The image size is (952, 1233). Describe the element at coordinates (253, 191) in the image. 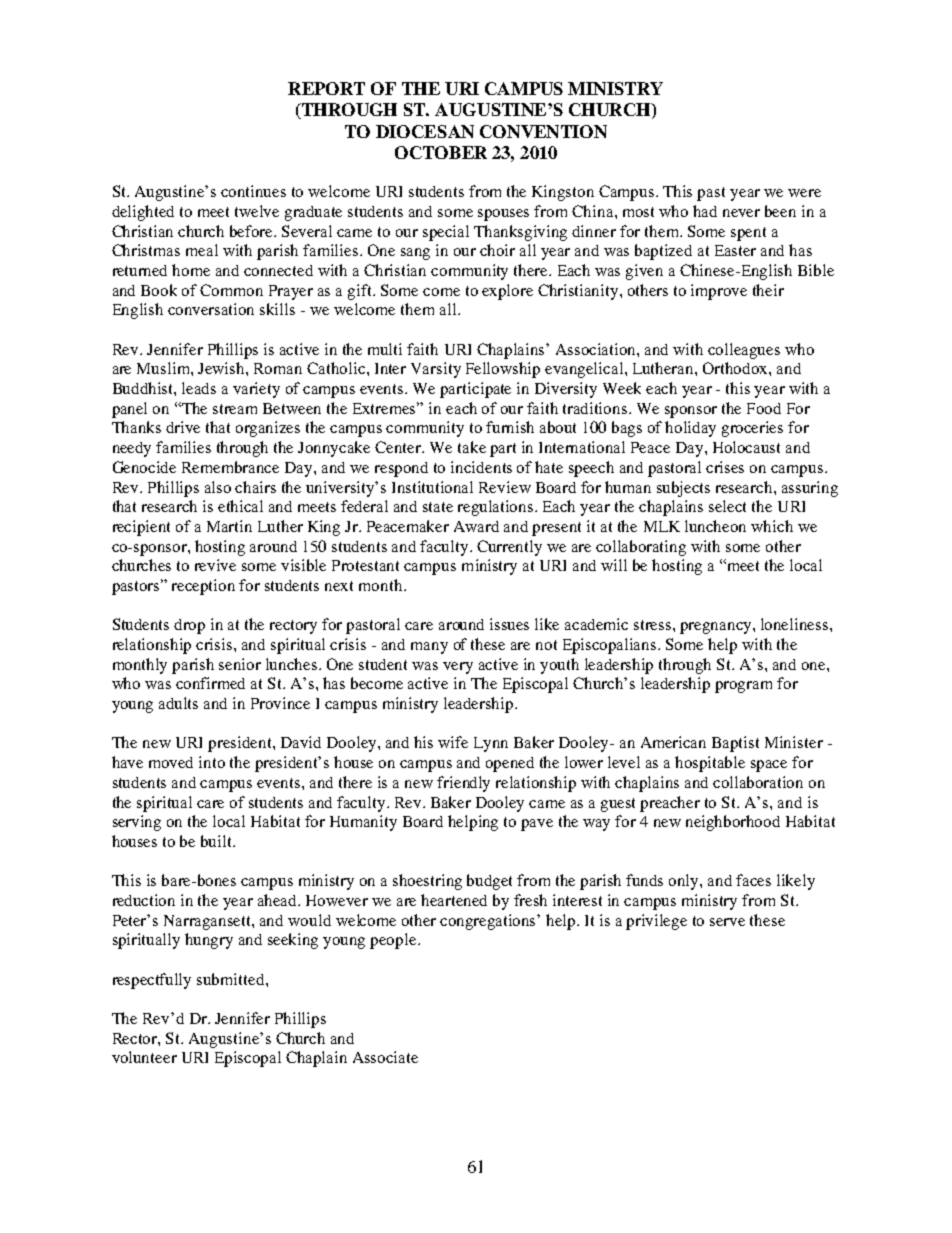

I see `continues` at that location.
